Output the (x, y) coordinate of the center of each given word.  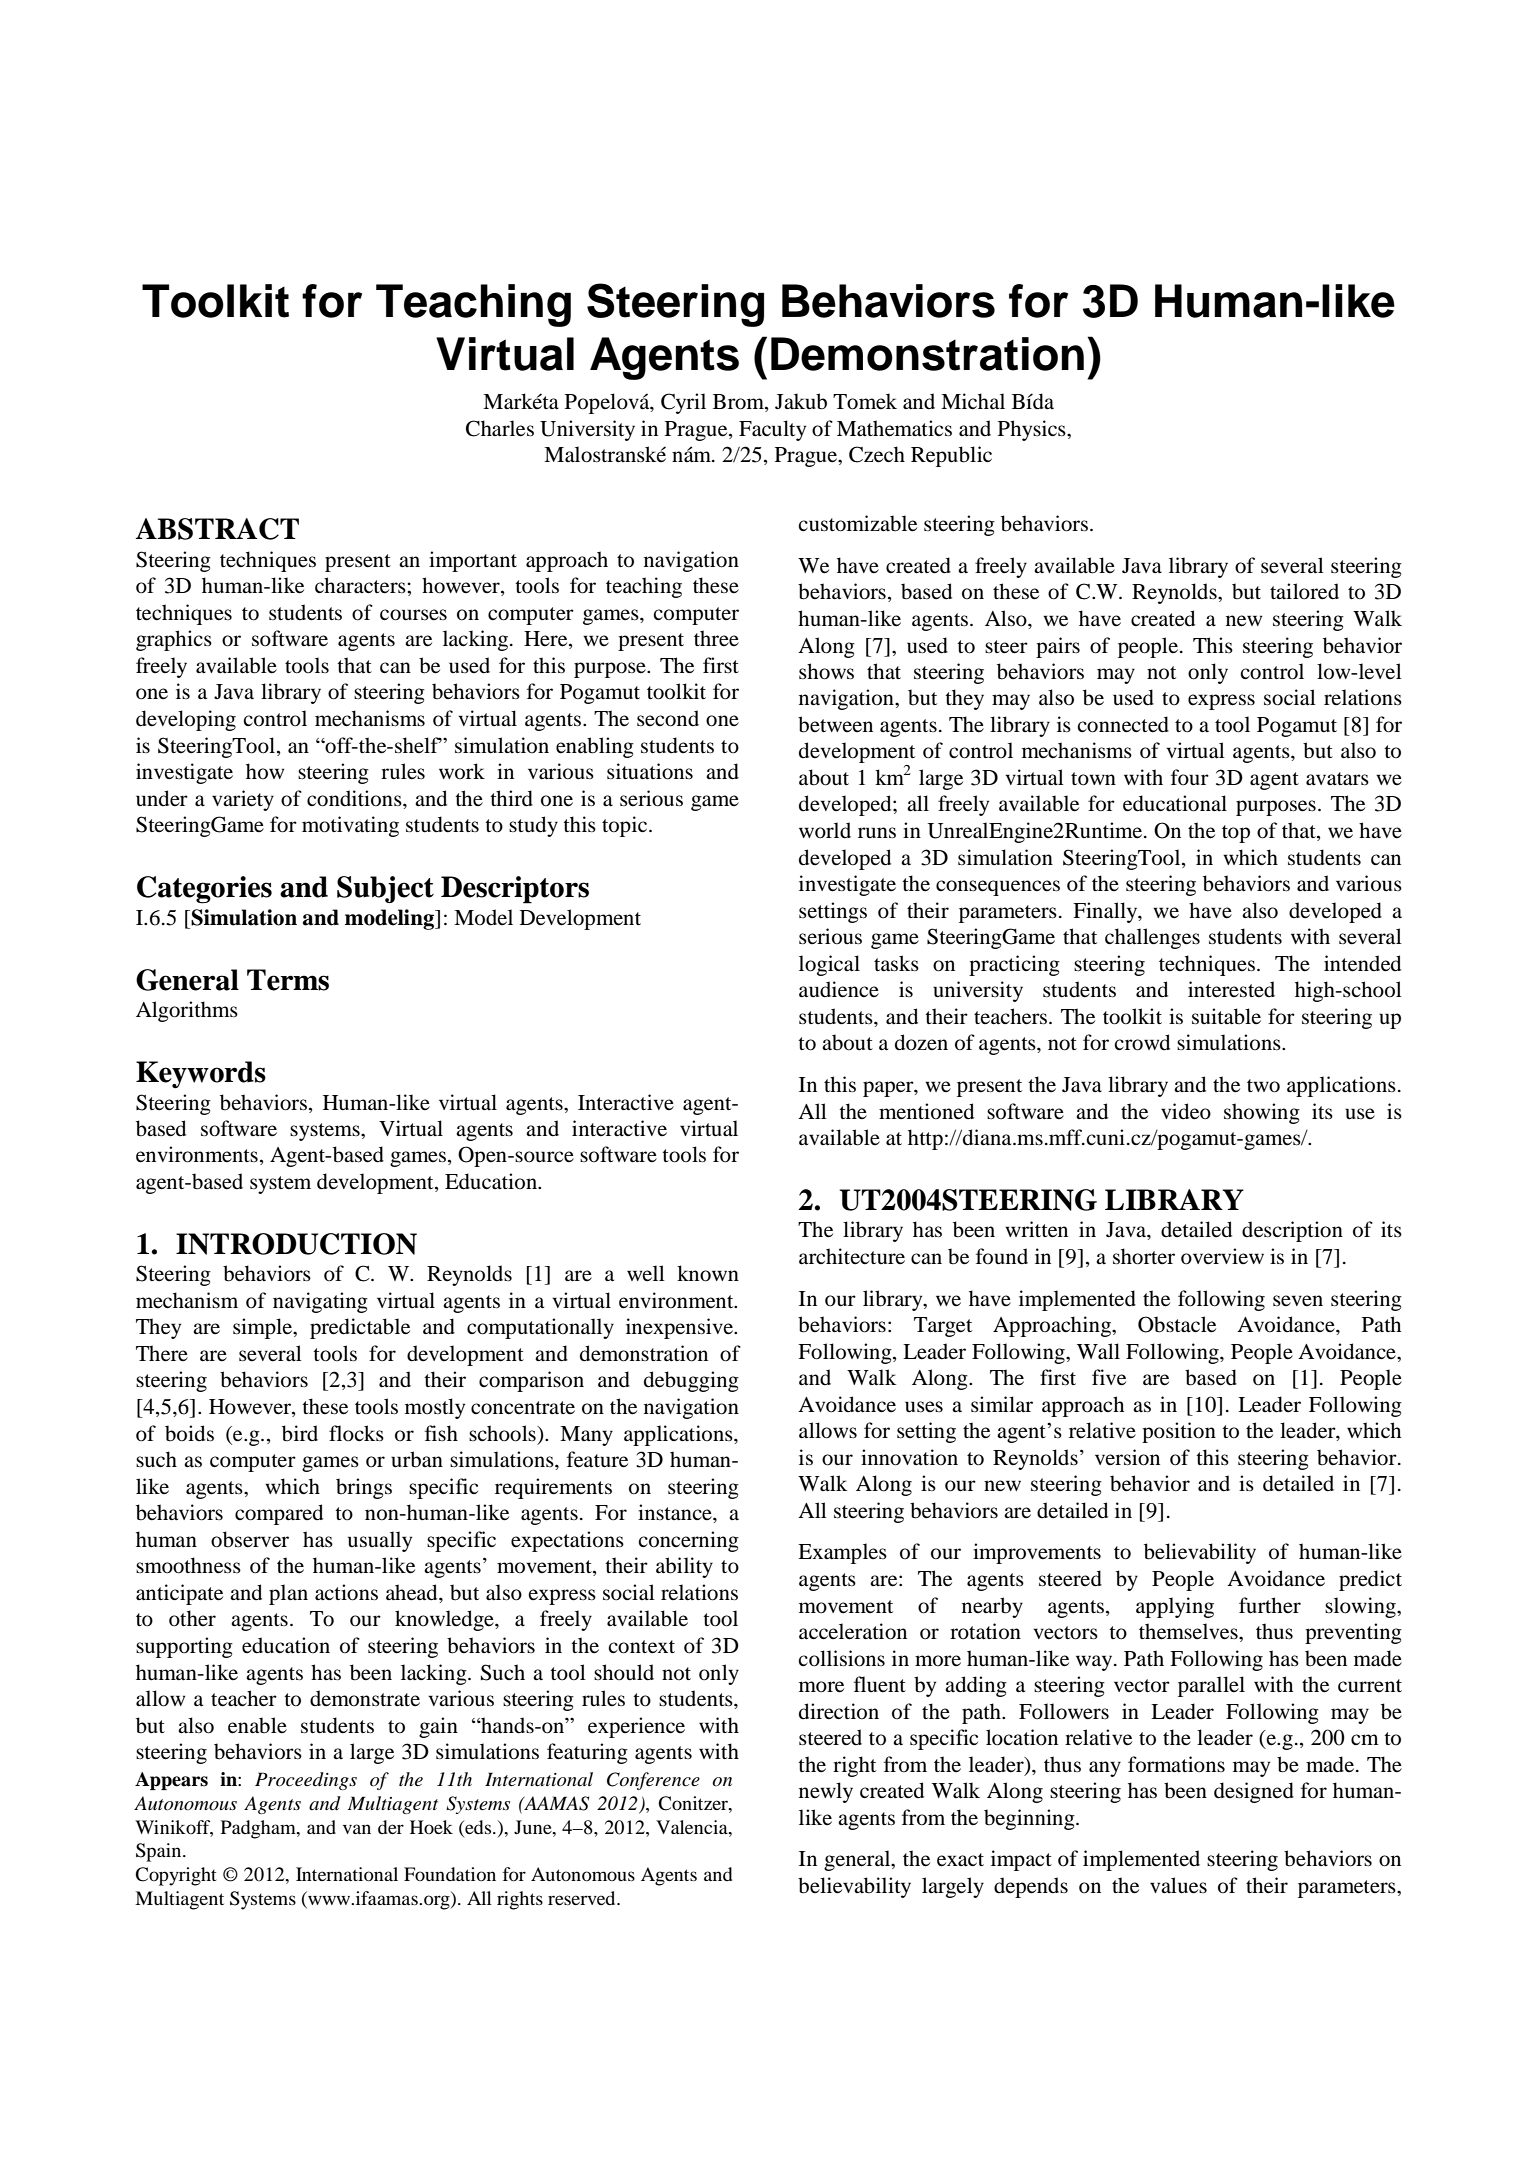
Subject (385, 889)
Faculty (772, 430)
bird (300, 1433)
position (1179, 1432)
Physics (1033, 430)
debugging (691, 1381)
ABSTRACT (217, 529)
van (357, 1829)
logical (829, 965)
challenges (1152, 938)
